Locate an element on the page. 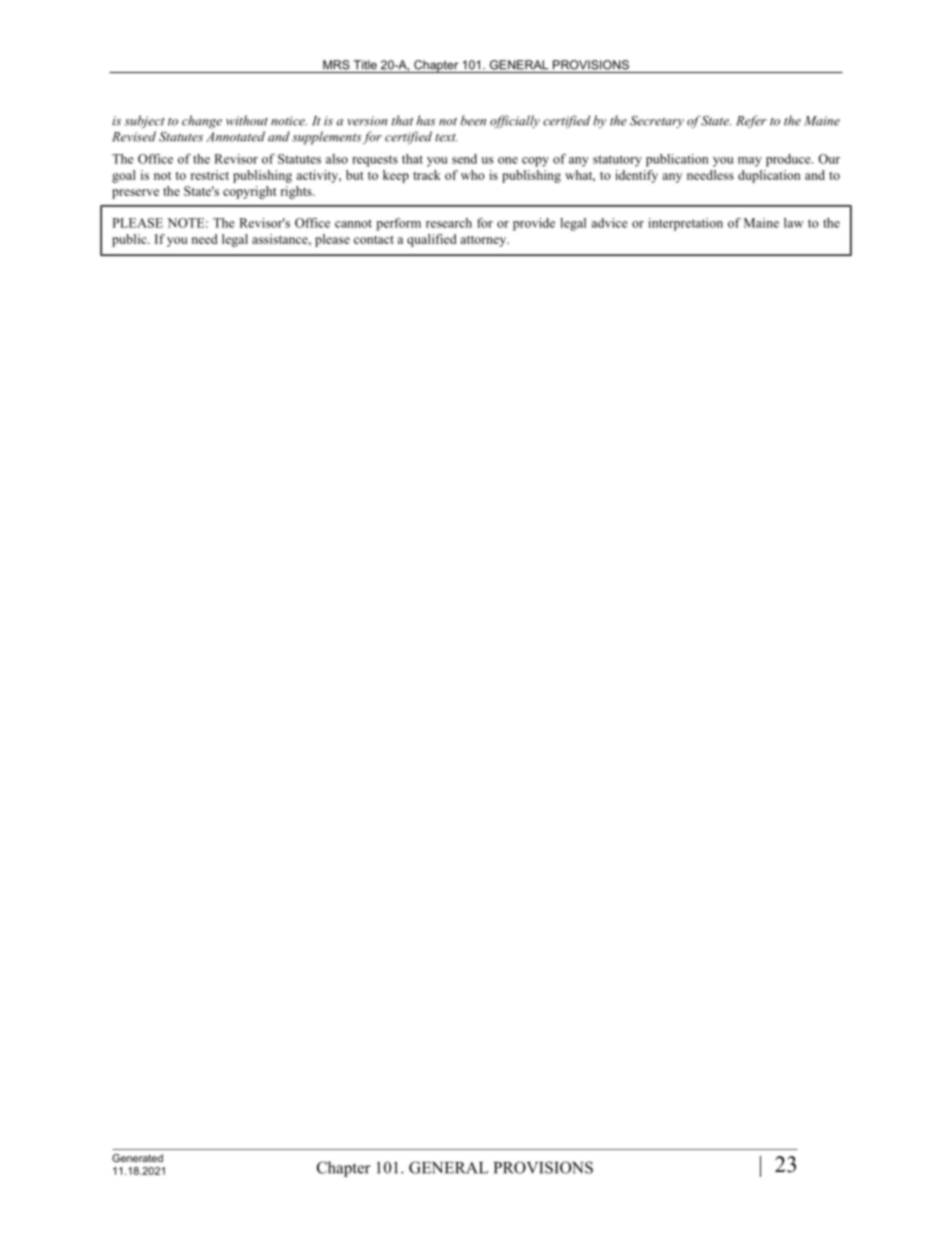 This page has height=1233, width=952. change is located at coordinates (202, 122).
